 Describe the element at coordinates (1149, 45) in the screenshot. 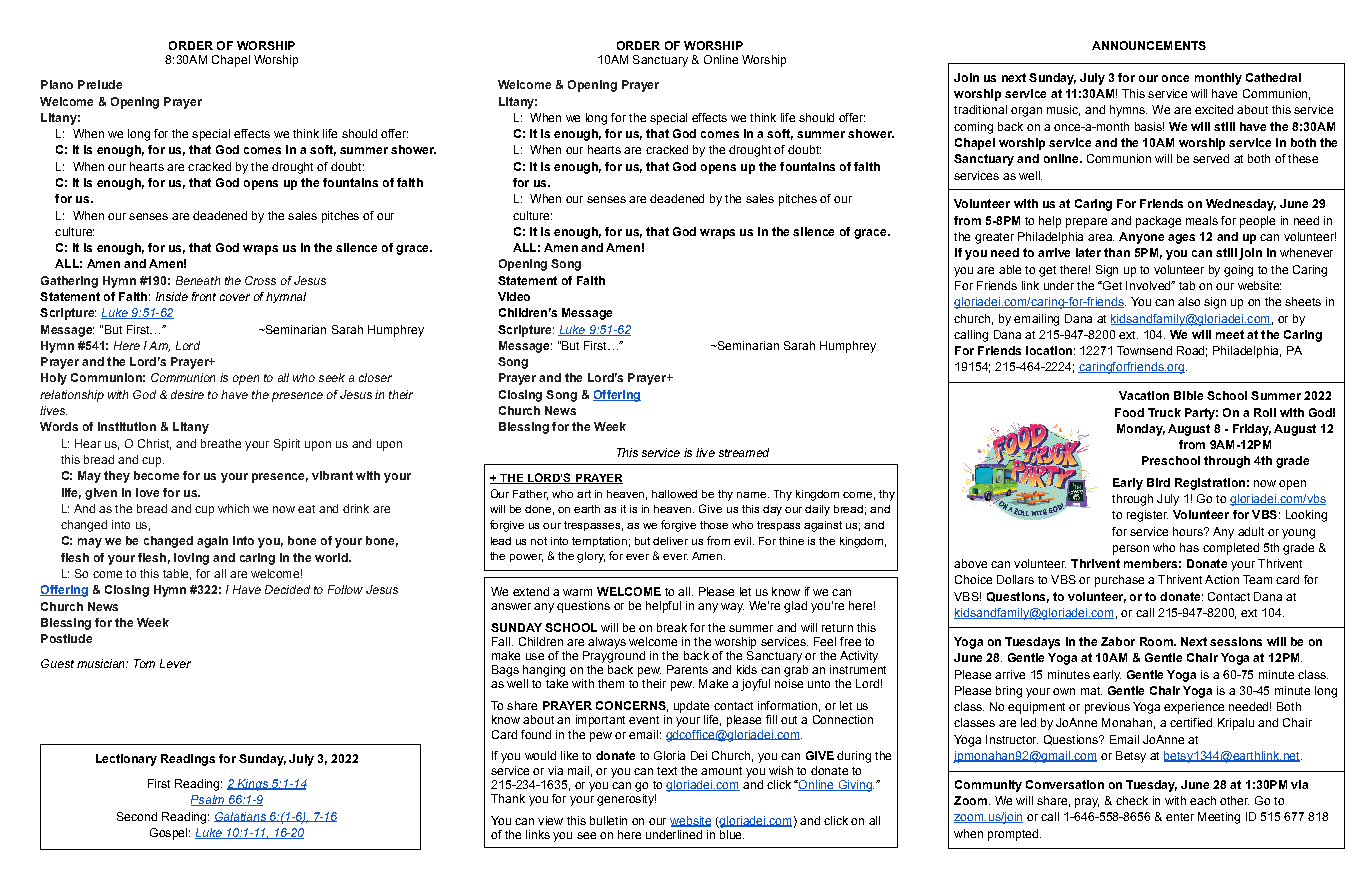

I see `ANNOUNCEMENTS` at that location.
